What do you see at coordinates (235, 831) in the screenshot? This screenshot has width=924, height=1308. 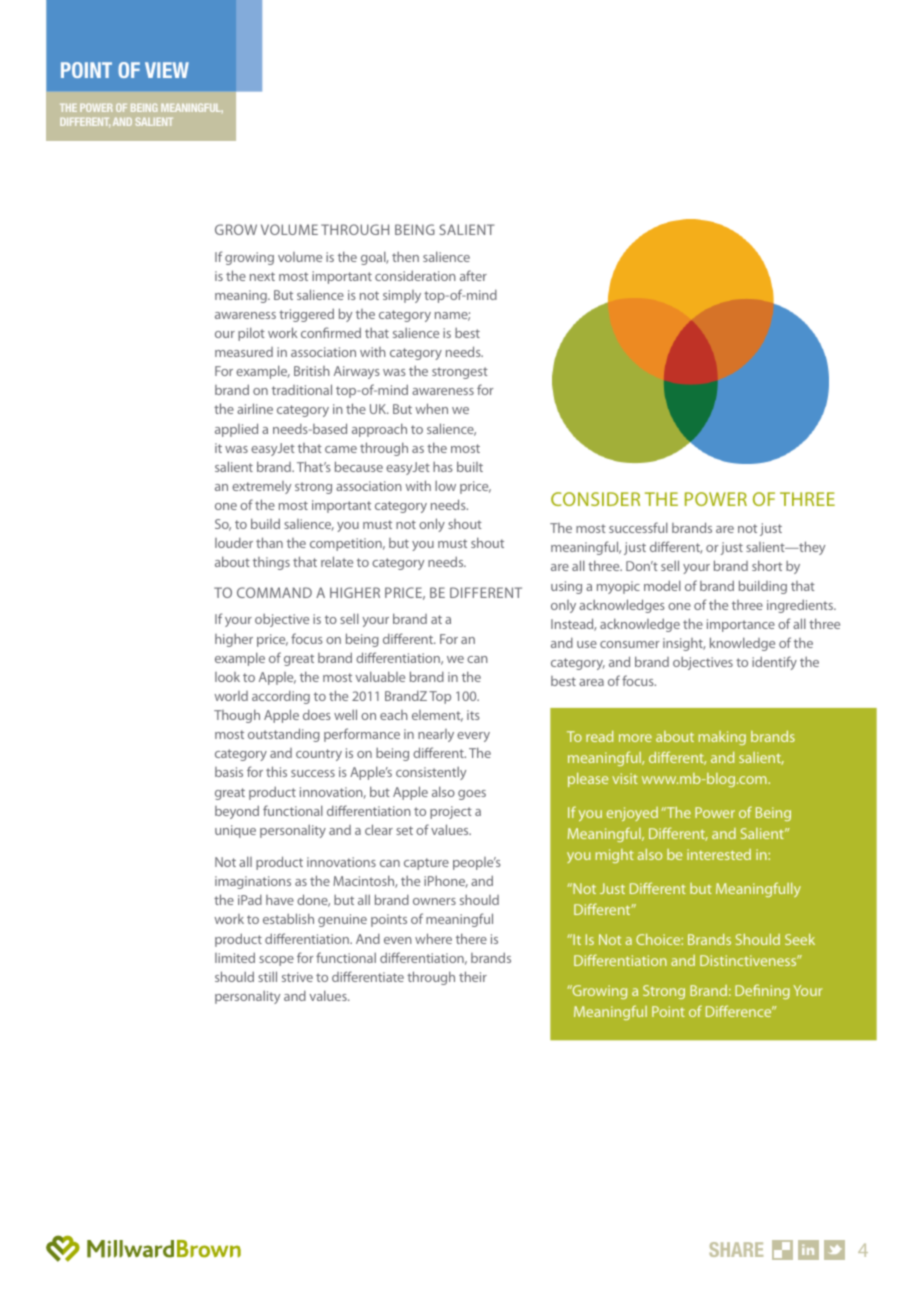 I see `unique` at bounding box center [235, 831].
